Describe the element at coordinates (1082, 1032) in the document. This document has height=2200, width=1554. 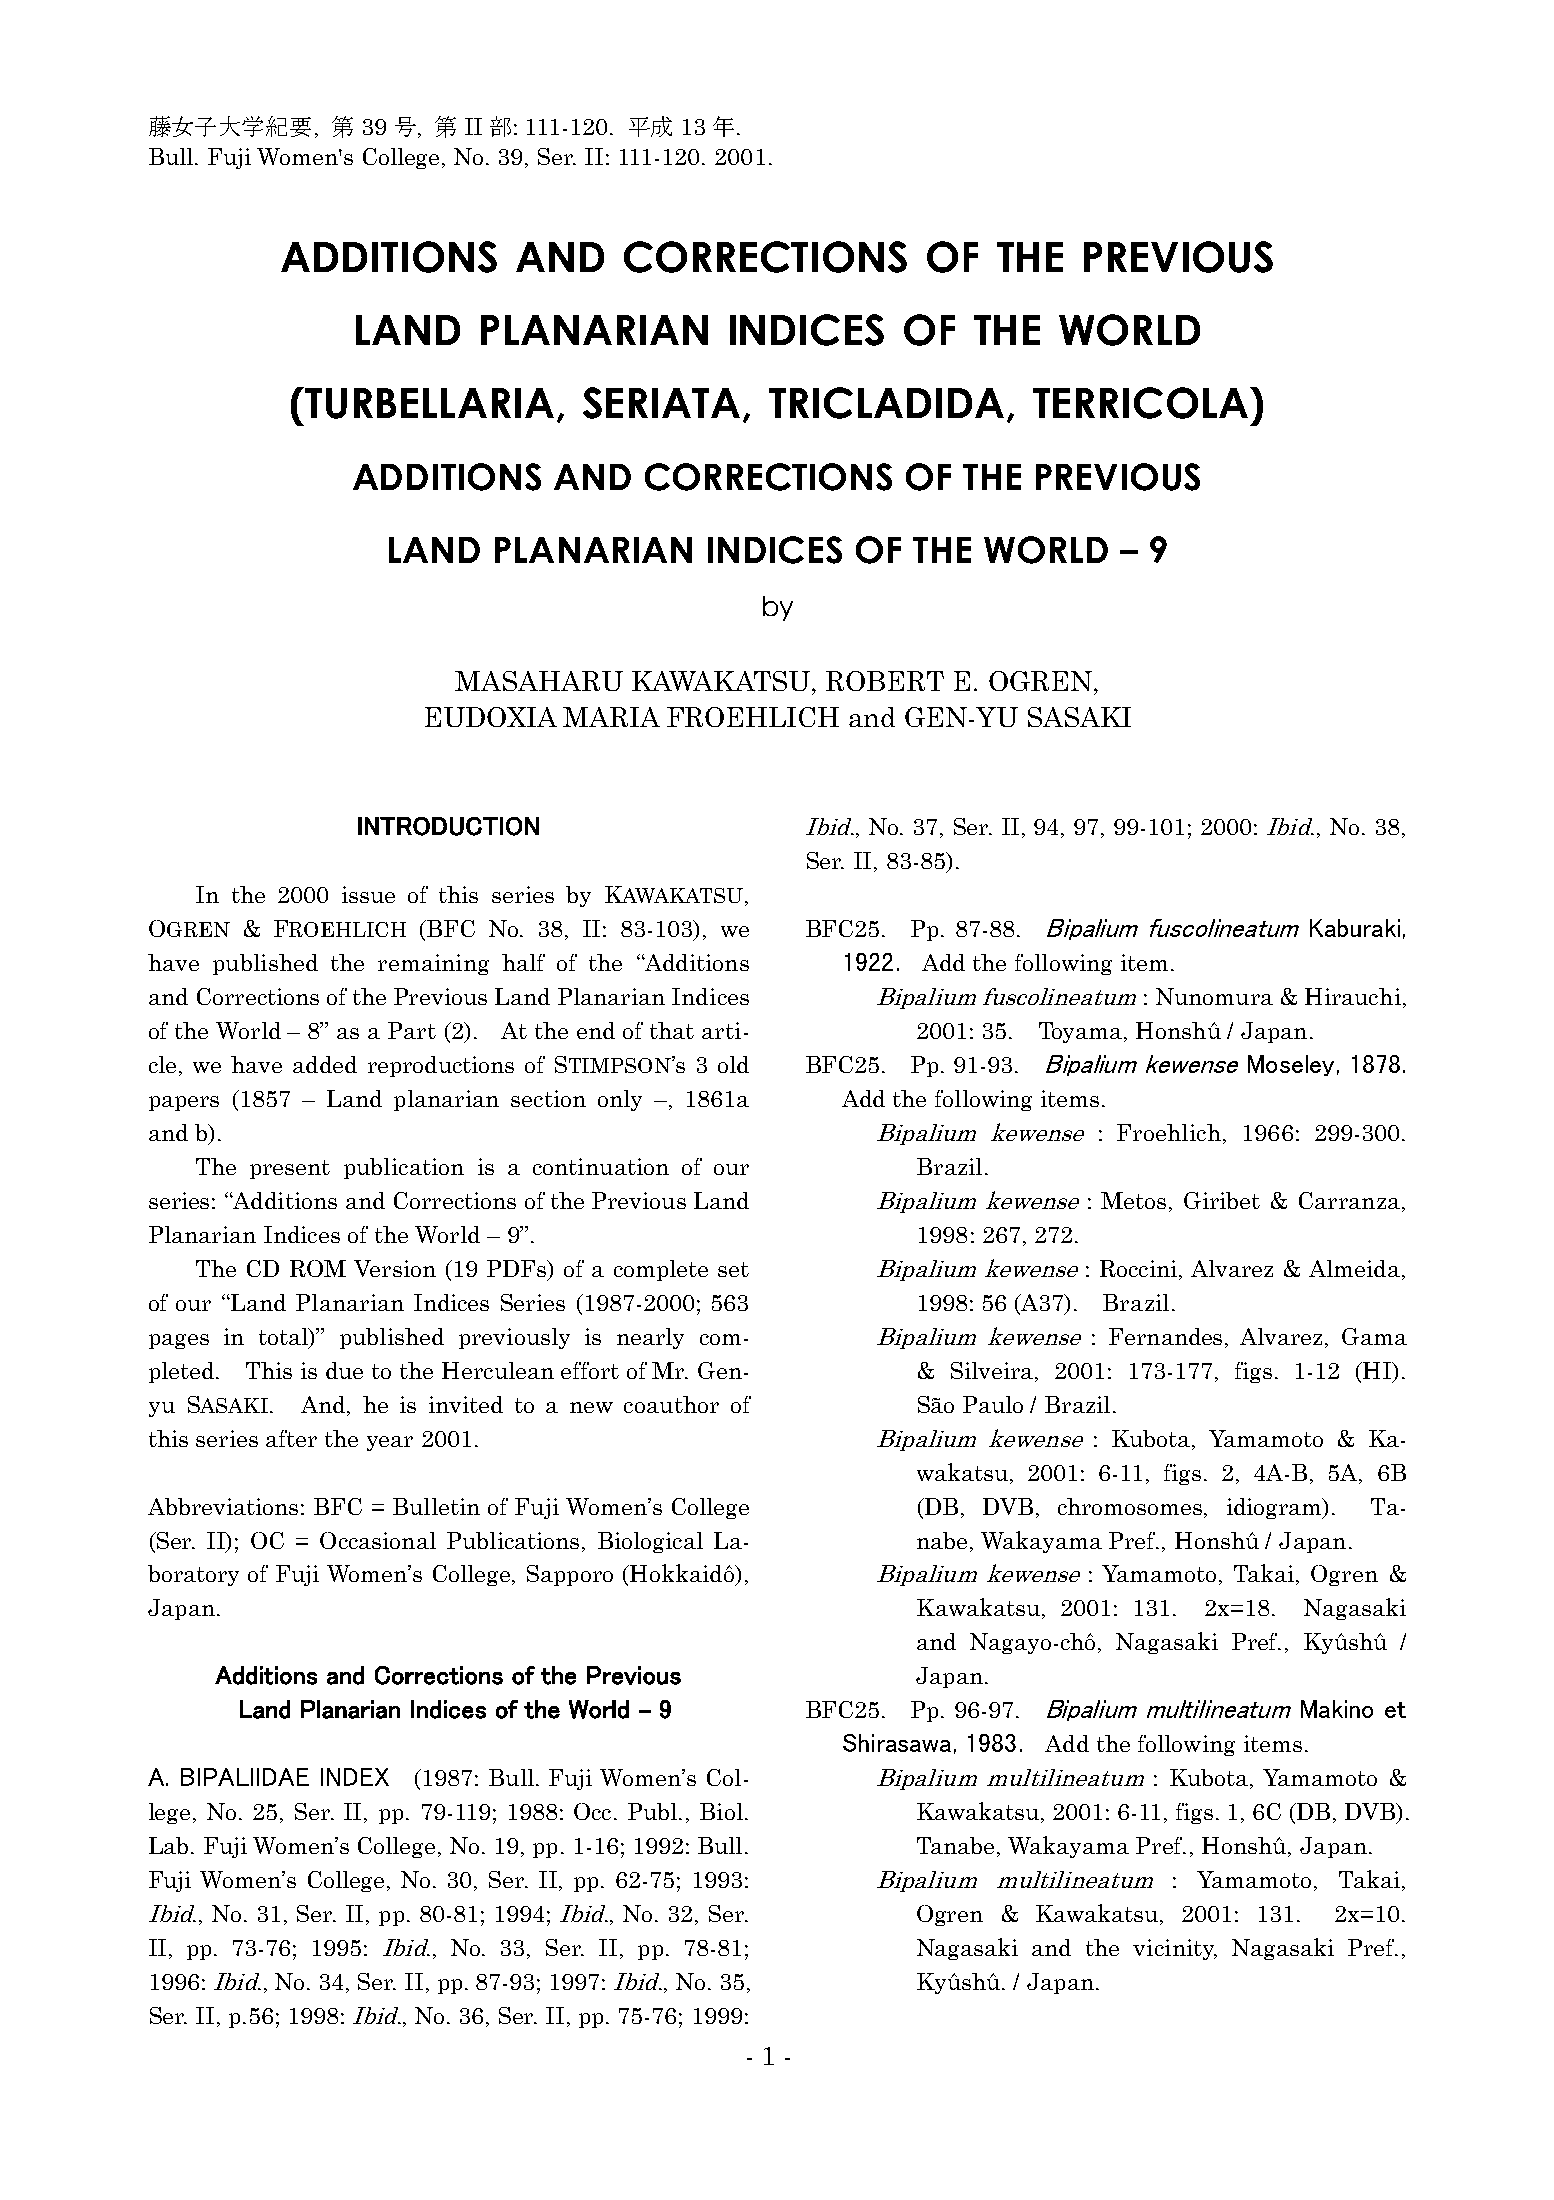
I see `Toyama` at that location.
